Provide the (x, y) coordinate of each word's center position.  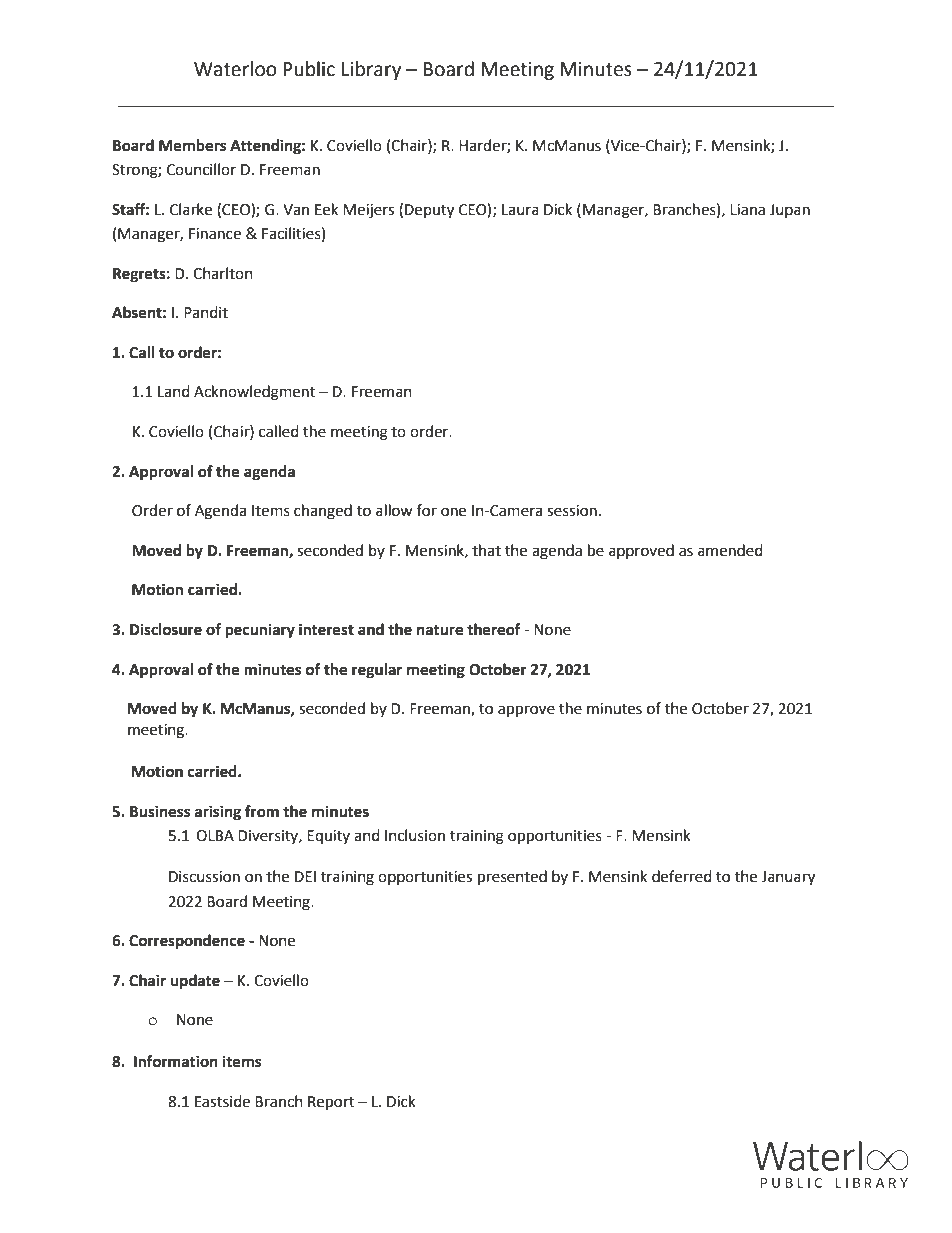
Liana (747, 210)
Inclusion (415, 835)
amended (730, 550)
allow (394, 510)
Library (371, 70)
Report (331, 1103)
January (788, 878)
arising (218, 813)
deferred (682, 876)
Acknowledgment (254, 393)
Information (176, 1061)
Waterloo (235, 69)
